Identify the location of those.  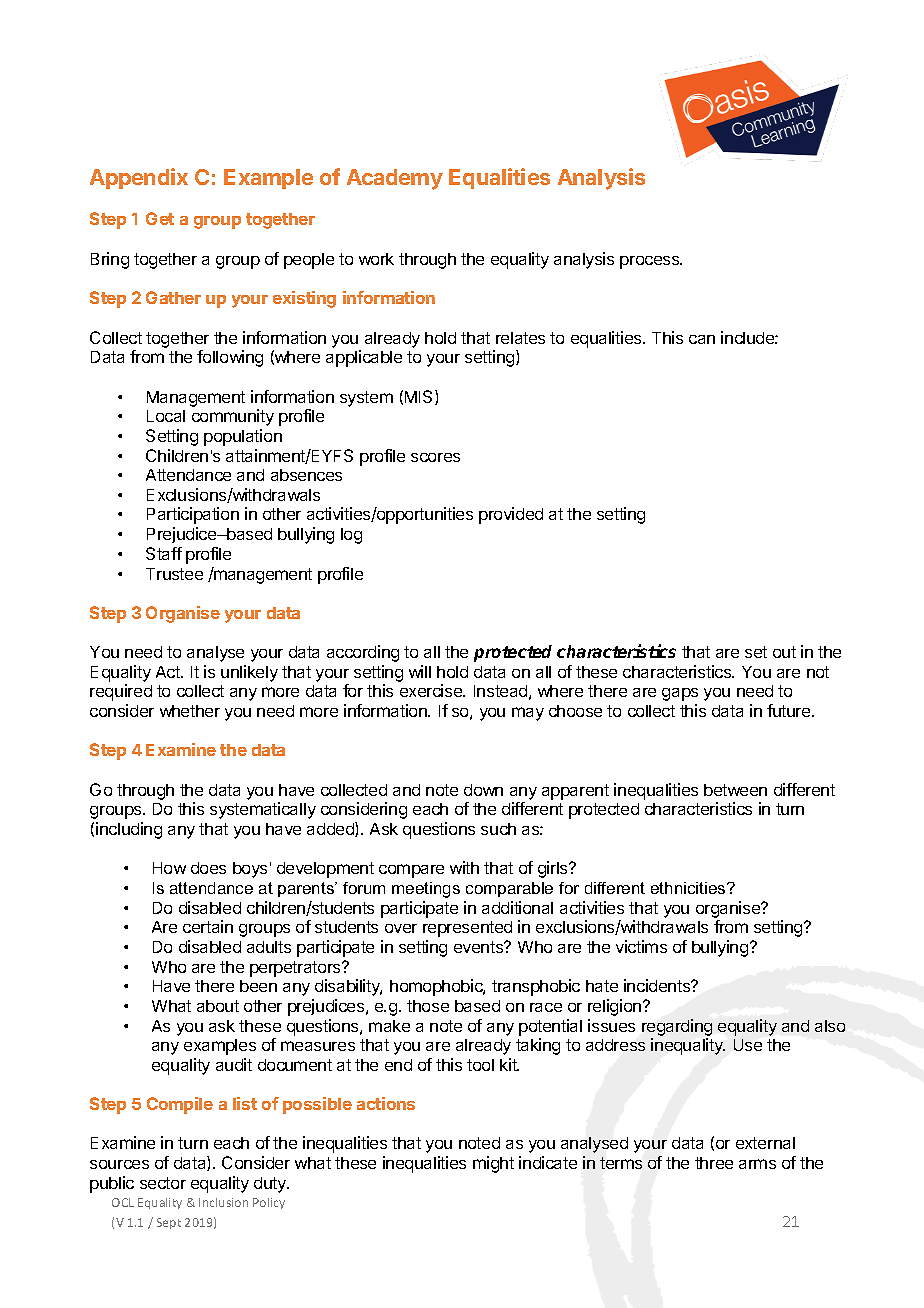
(428, 1006).
